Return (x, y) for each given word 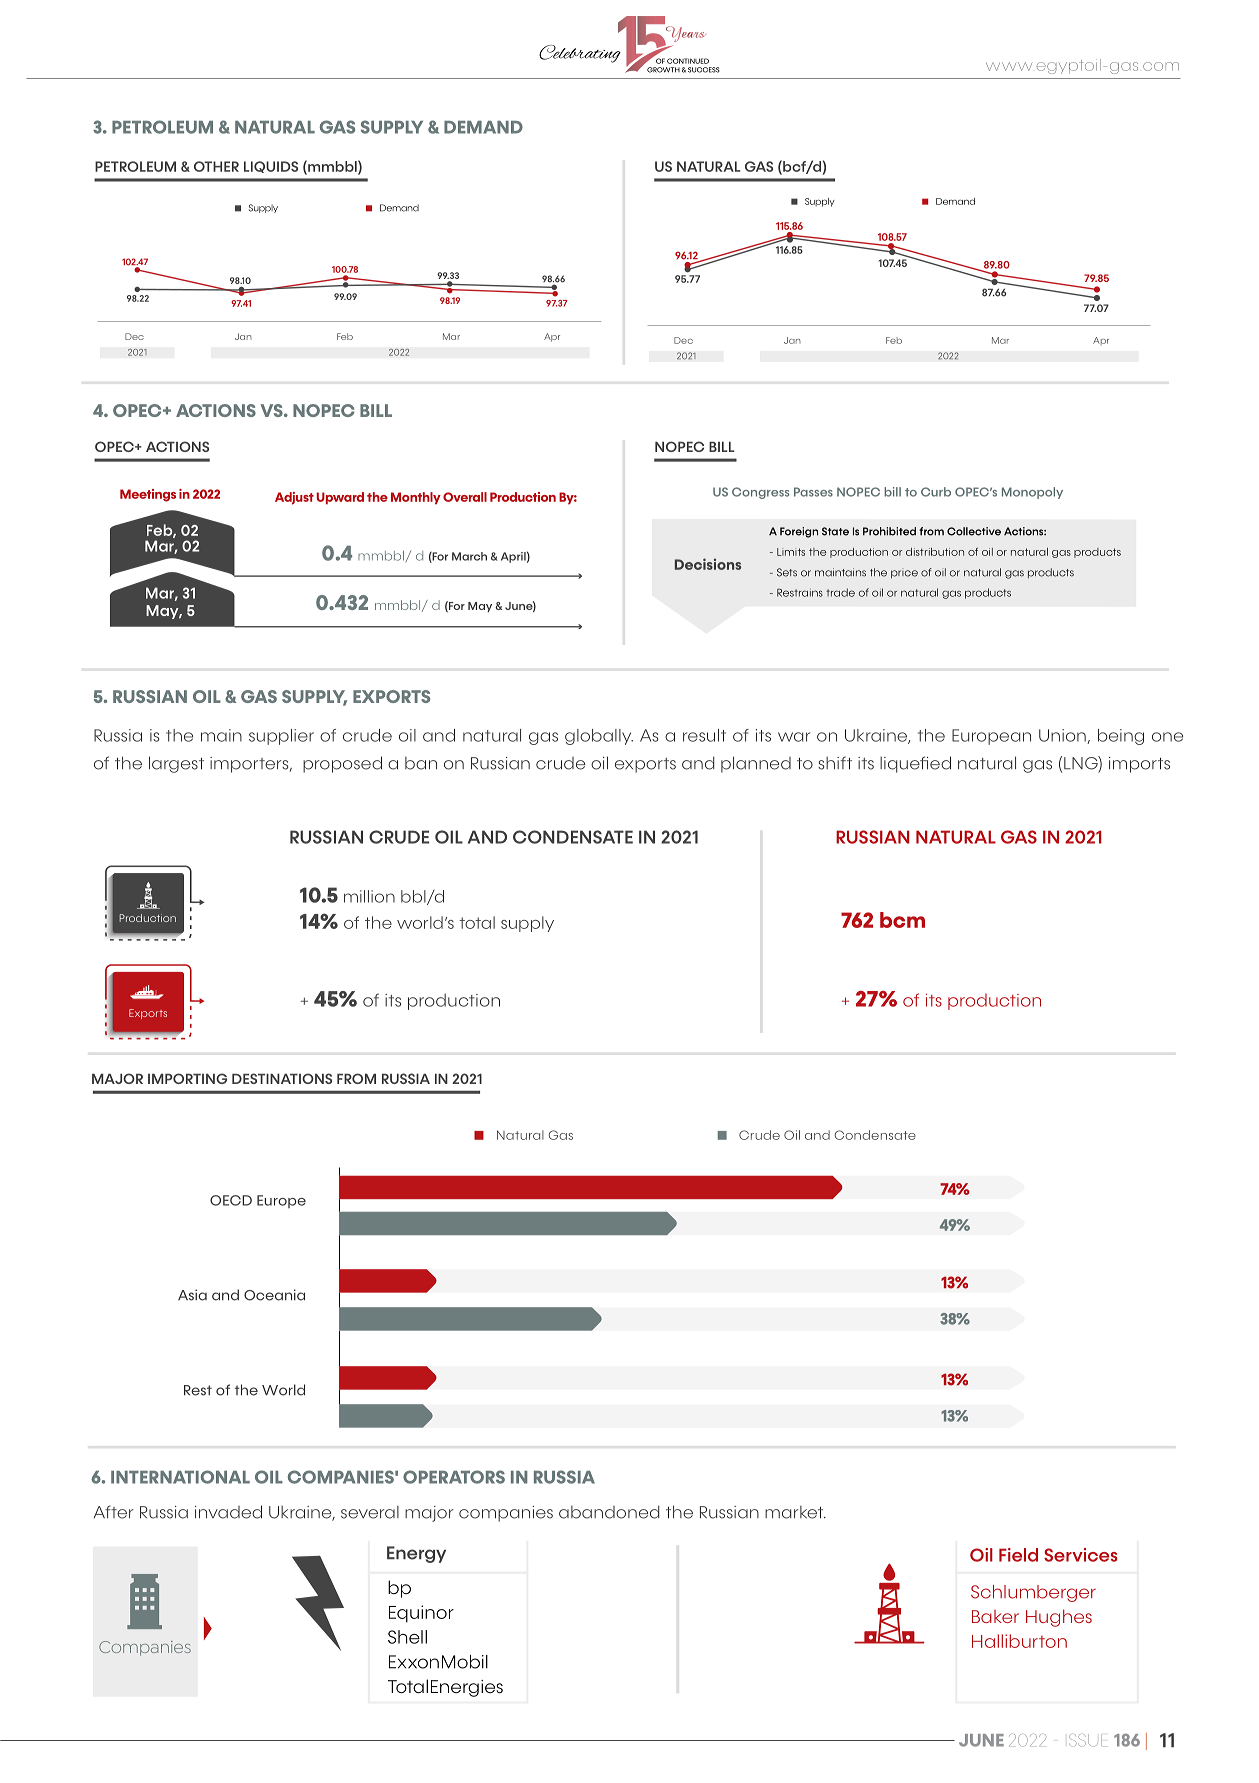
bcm (902, 920)
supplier (281, 737)
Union (1063, 736)
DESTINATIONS (282, 1078)
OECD (231, 1200)
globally (599, 737)
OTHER (216, 166)
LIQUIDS (271, 167)
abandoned (609, 1512)
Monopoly (1032, 493)
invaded (228, 1512)
